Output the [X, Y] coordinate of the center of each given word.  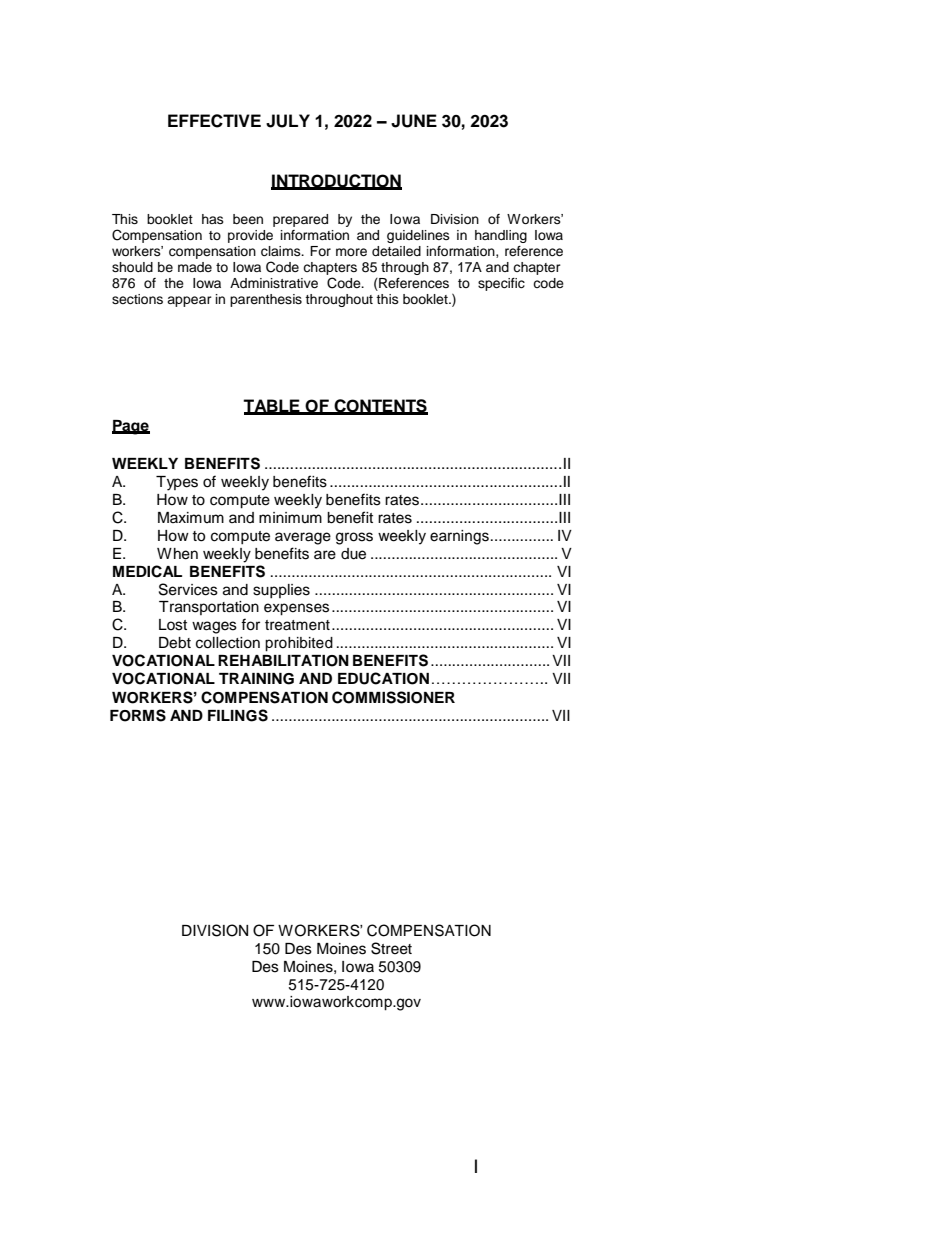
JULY [288, 121]
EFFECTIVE [214, 121]
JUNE [414, 121]
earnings [459, 537]
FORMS [138, 715]
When [177, 554]
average [303, 538]
